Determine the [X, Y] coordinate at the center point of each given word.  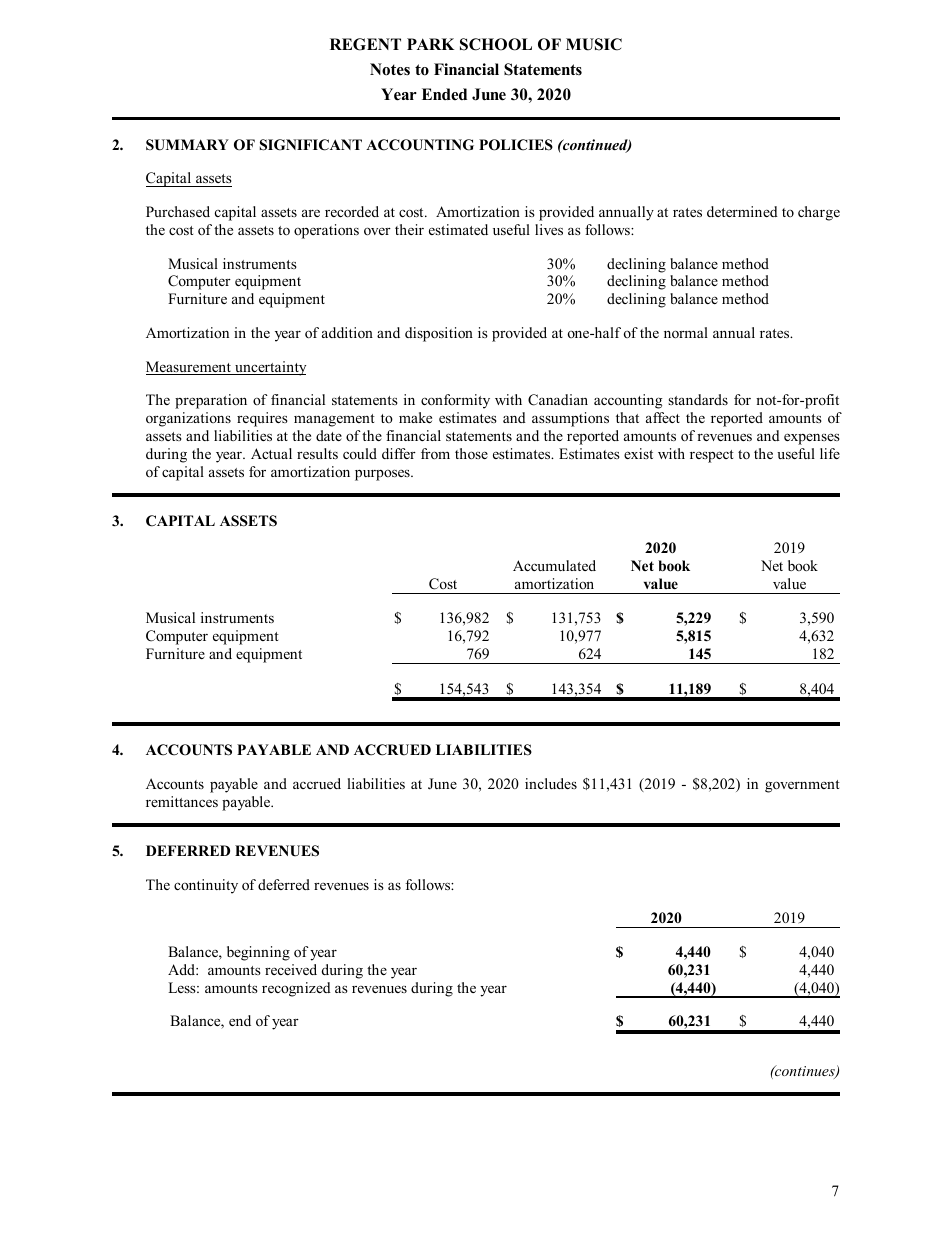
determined [742, 211]
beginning [258, 953]
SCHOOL [496, 44]
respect [712, 456]
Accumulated [554, 565]
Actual [271, 453]
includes [551, 783]
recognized [296, 989]
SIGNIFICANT [311, 145]
